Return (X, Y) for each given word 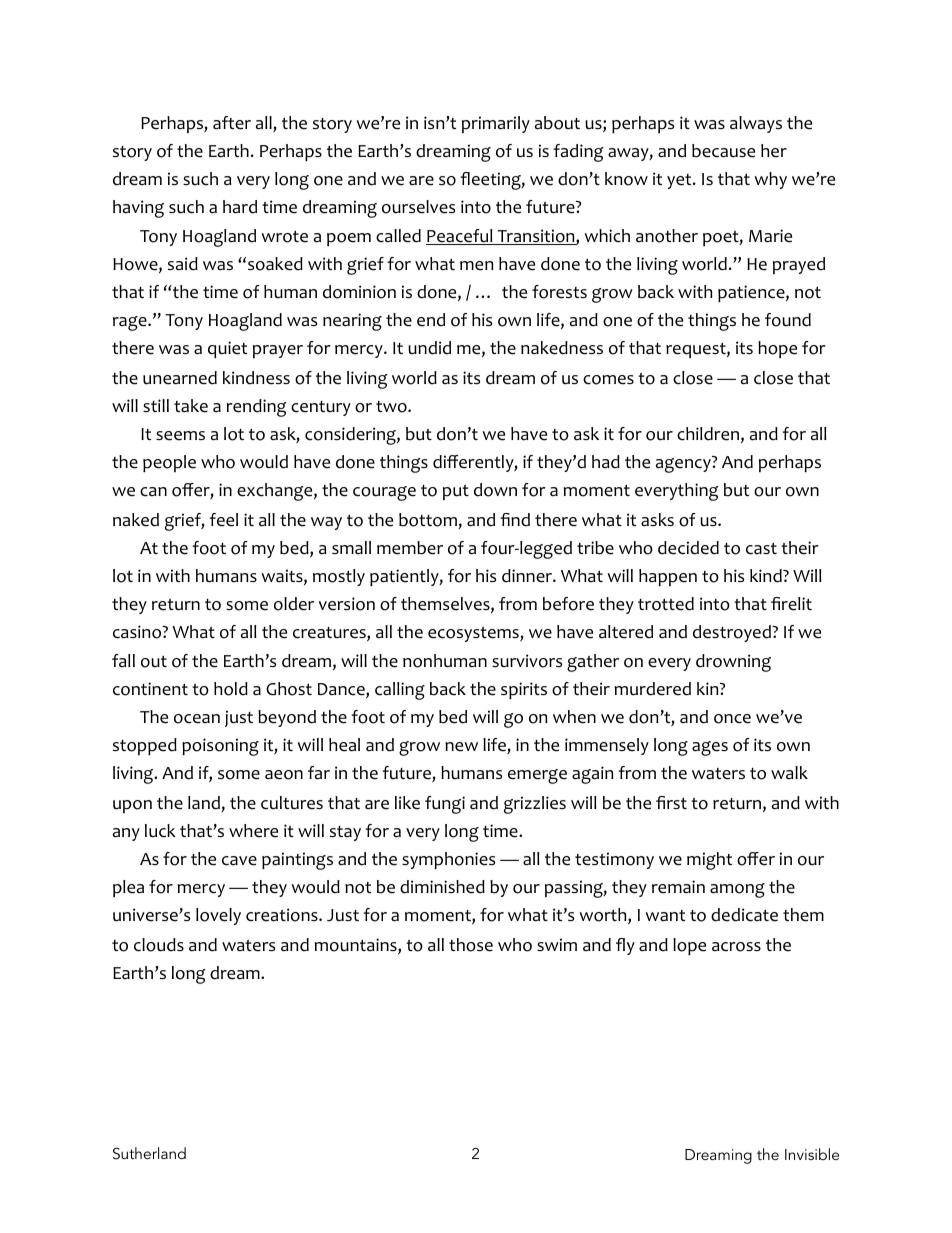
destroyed (733, 633)
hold (231, 689)
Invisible (812, 1154)
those (471, 945)
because (723, 151)
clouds (159, 945)
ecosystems (474, 634)
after (232, 123)
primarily (496, 124)
